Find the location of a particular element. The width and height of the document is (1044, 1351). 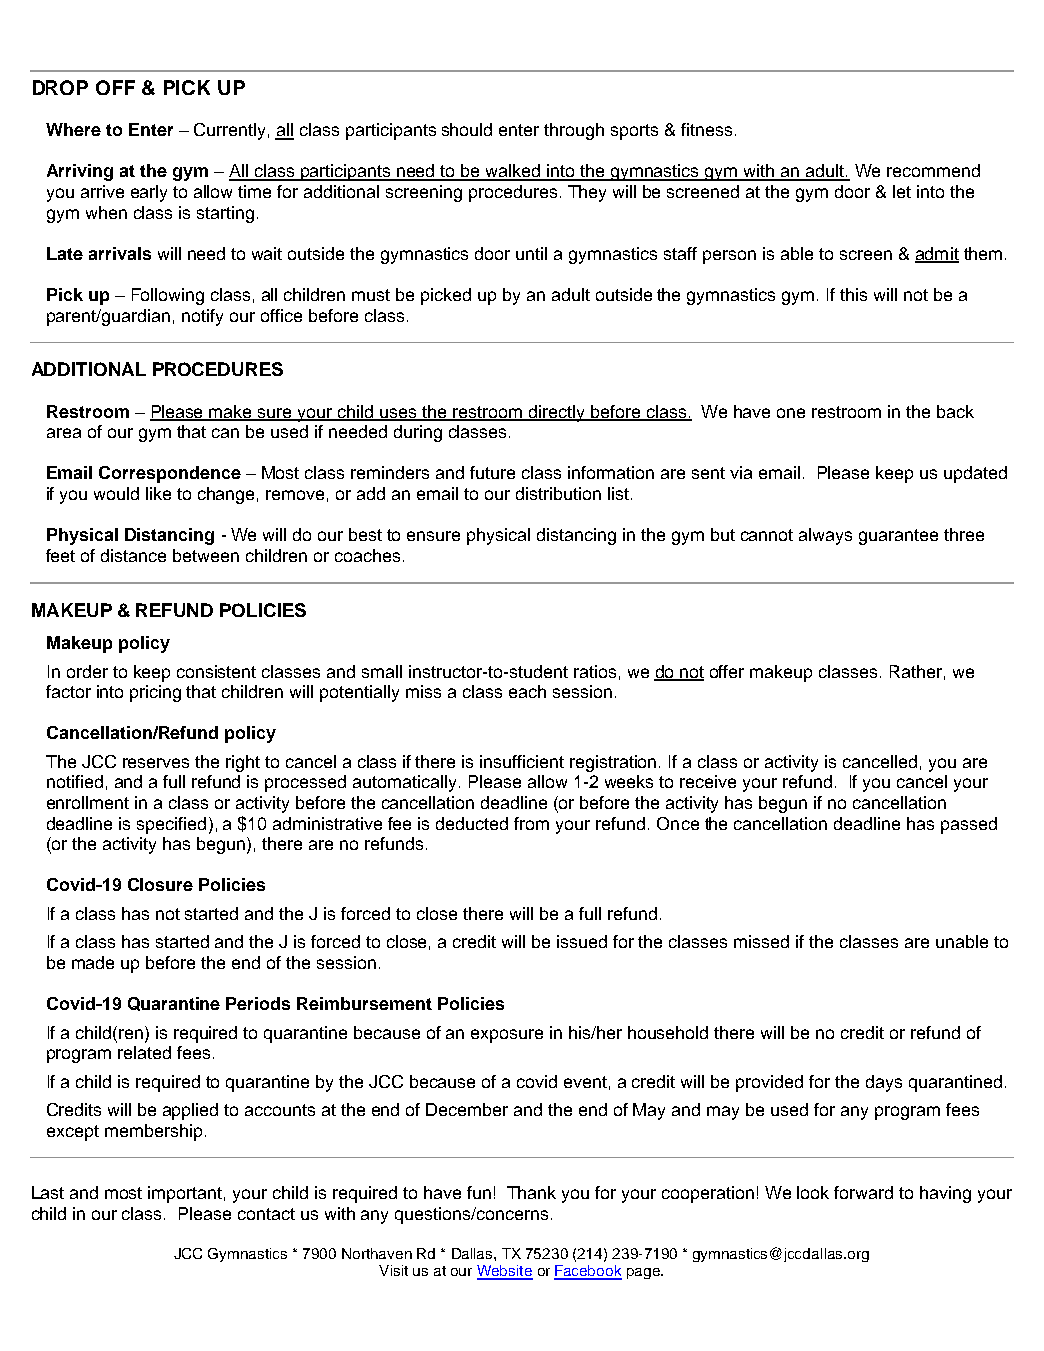

distance is located at coordinates (133, 555).
